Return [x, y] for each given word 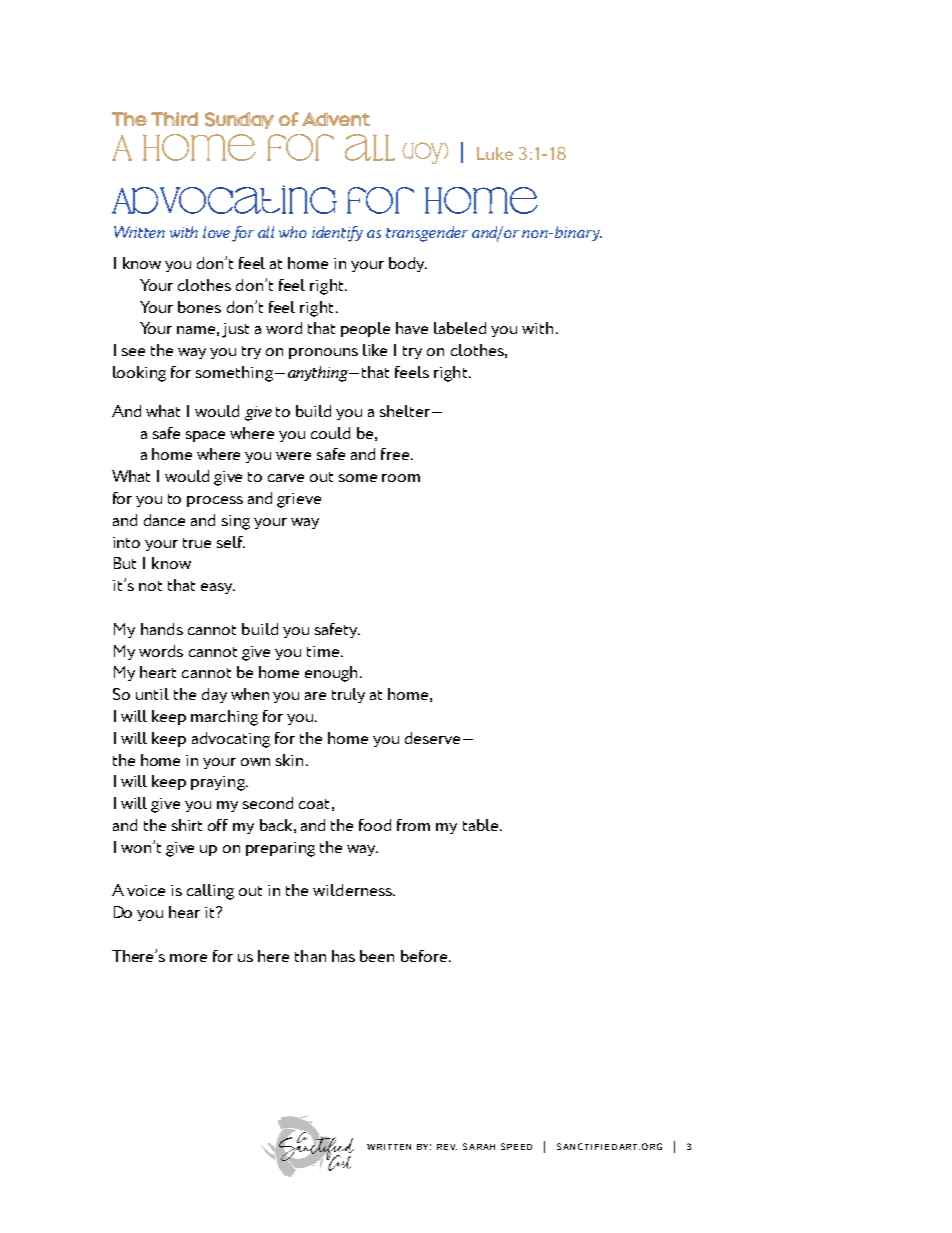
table [482, 825]
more [188, 958]
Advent [336, 119]
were [293, 456]
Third [174, 119]
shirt [187, 825]
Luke [495, 153]
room [401, 478]
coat [314, 804]
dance [164, 520]
